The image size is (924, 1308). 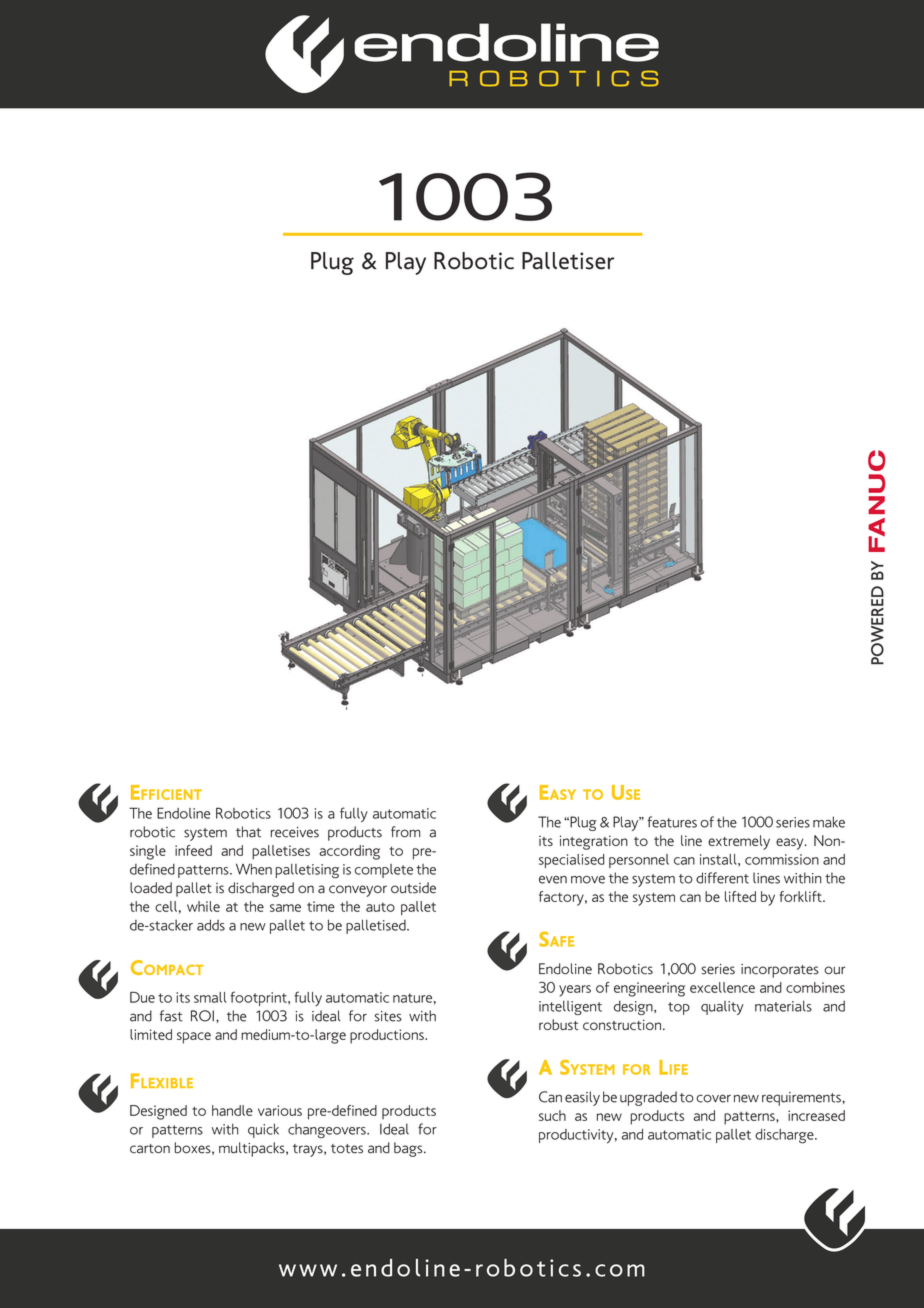 What do you see at coordinates (248, 832) in the document?
I see `that` at bounding box center [248, 832].
